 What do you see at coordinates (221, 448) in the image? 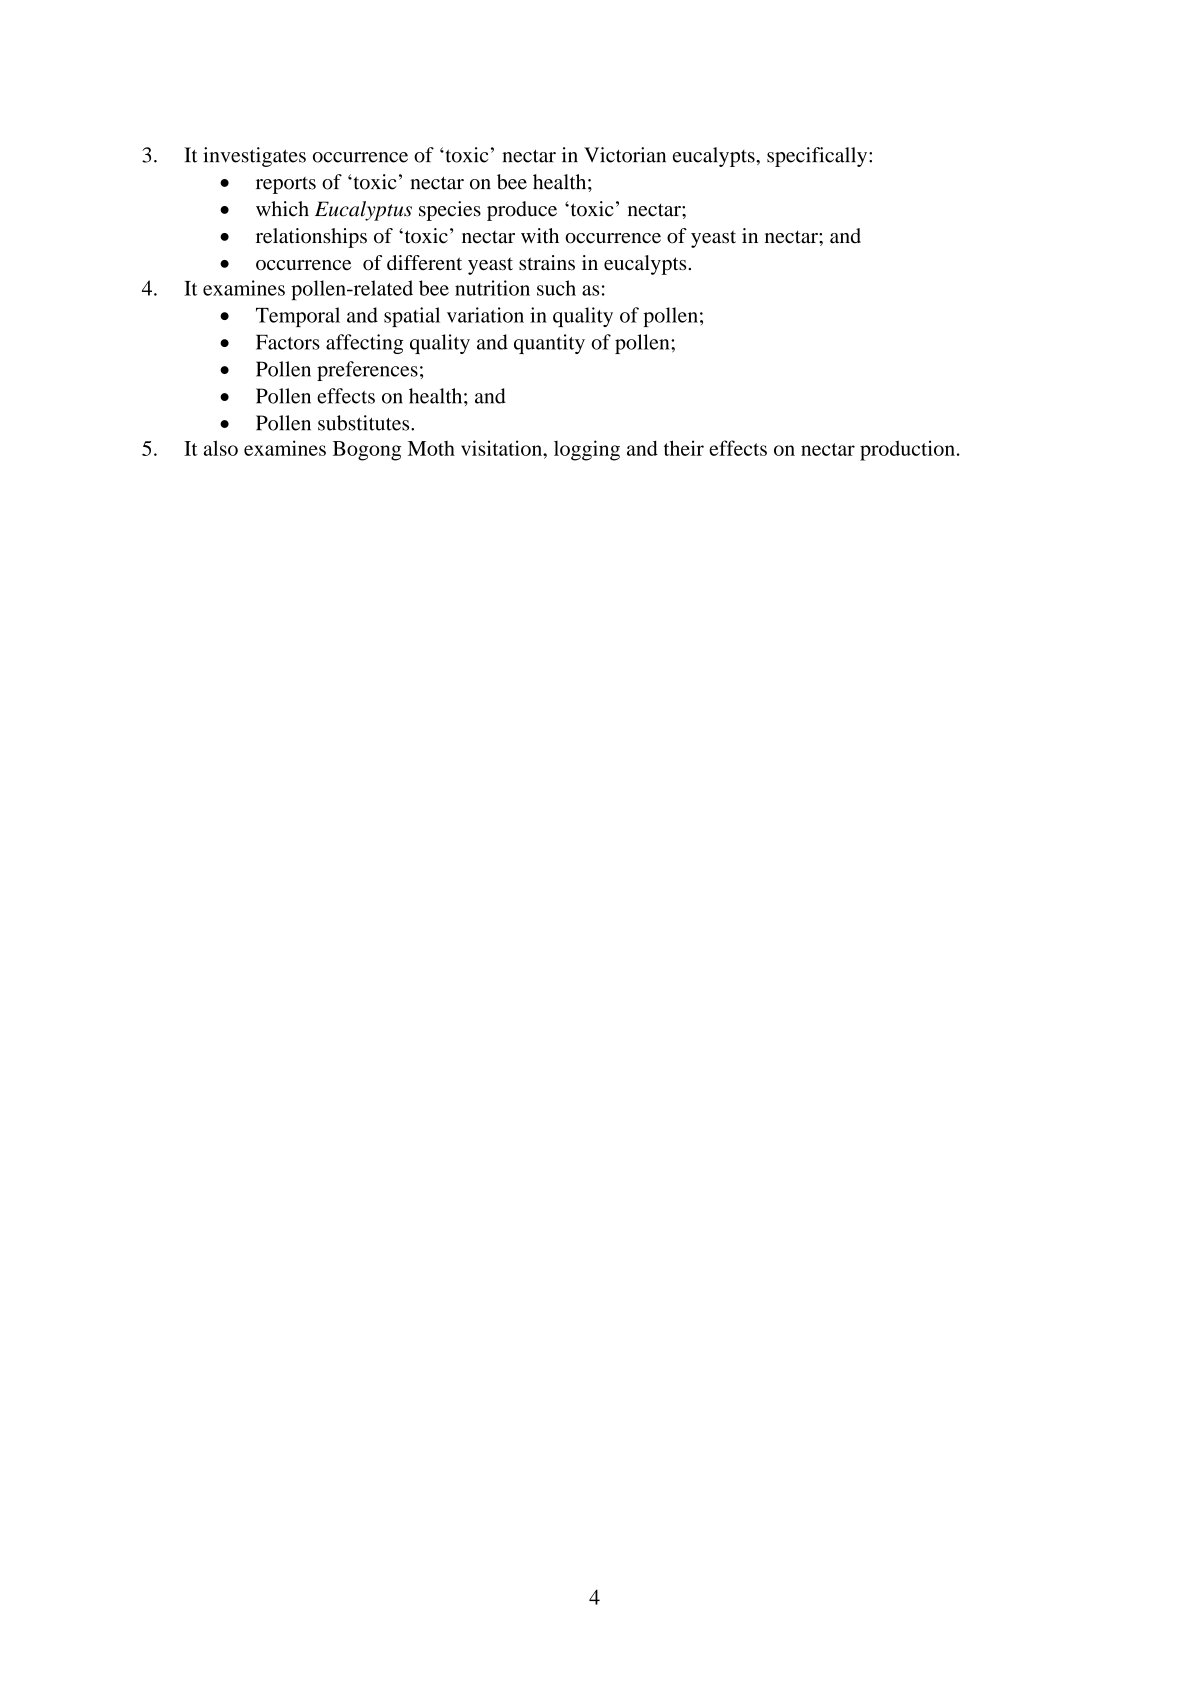
I see `also` at bounding box center [221, 448].
